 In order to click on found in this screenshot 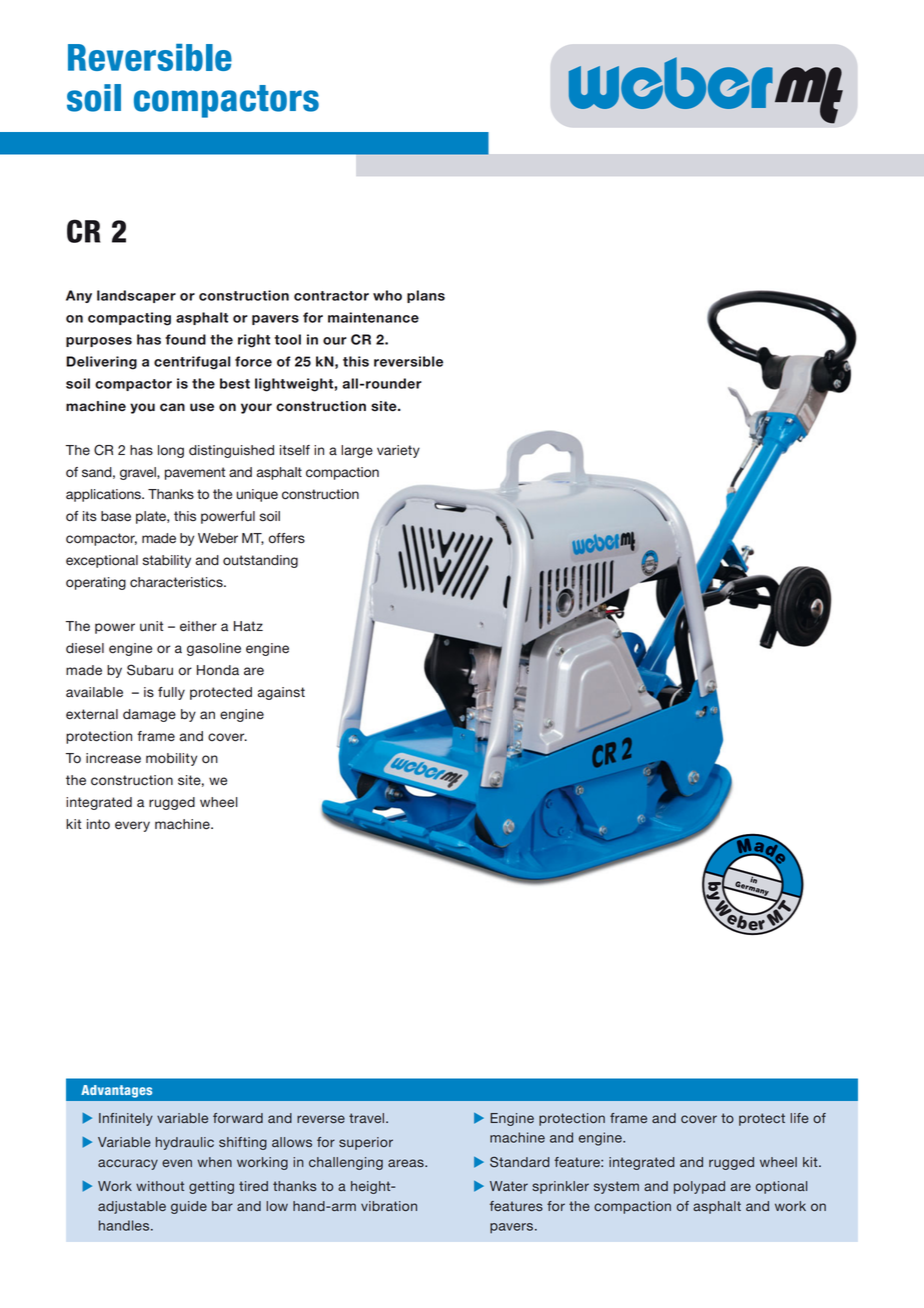, I will do `click(185, 339)`.
